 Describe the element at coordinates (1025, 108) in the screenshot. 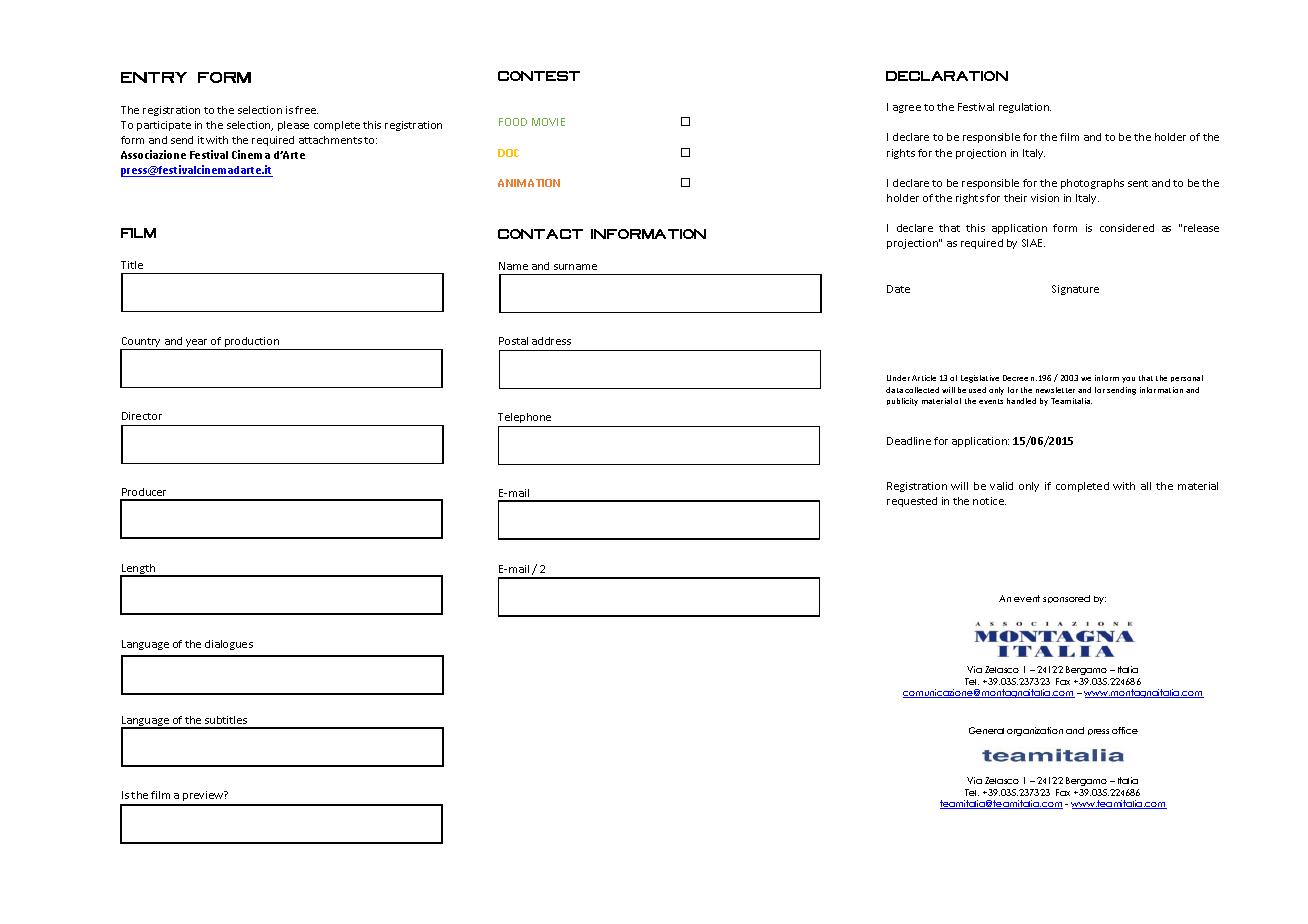

I see `regulation` at that location.
